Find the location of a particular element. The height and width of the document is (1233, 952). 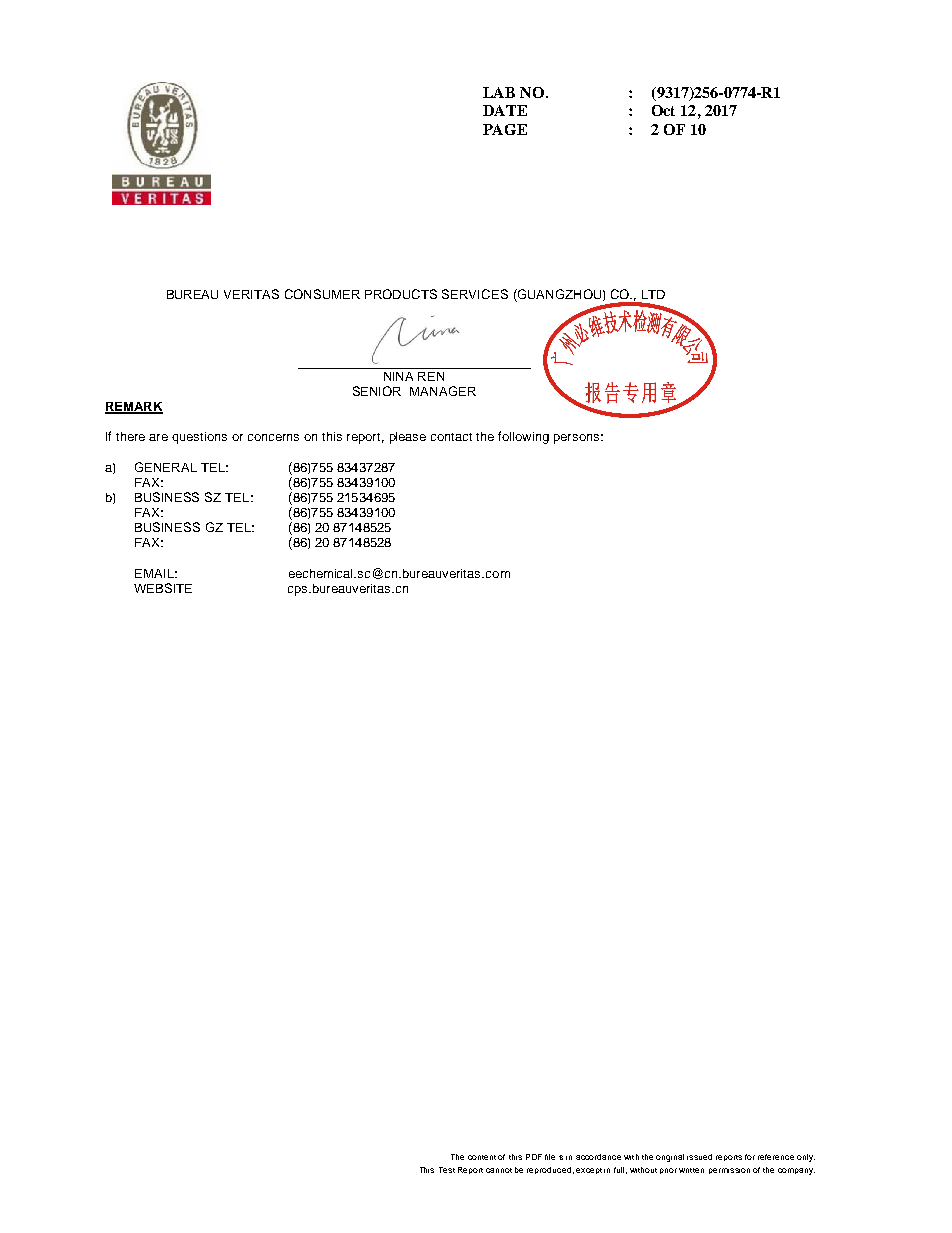

contact is located at coordinates (451, 437).
